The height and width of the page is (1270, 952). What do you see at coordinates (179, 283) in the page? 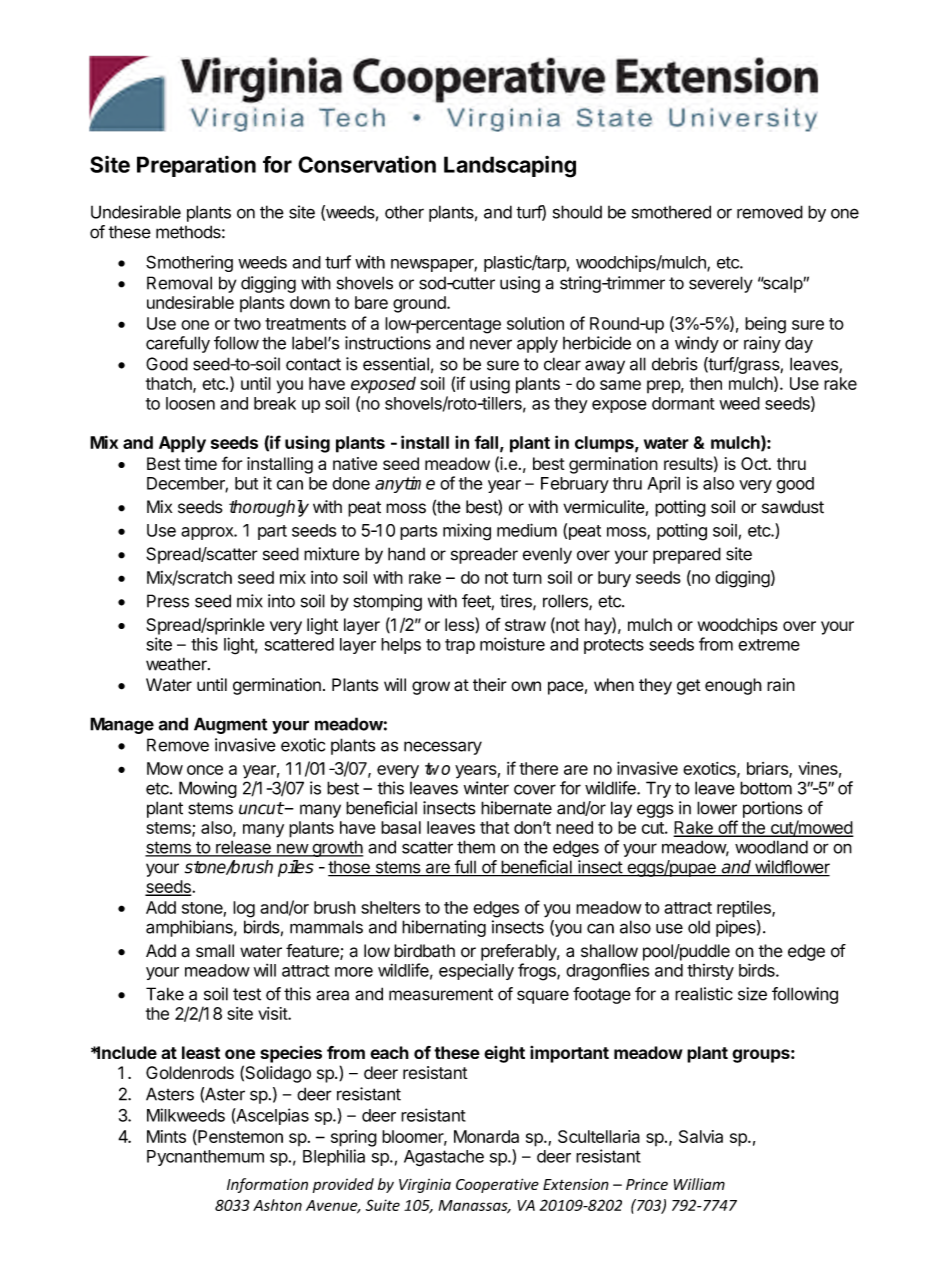
I see `Removal` at bounding box center [179, 283].
